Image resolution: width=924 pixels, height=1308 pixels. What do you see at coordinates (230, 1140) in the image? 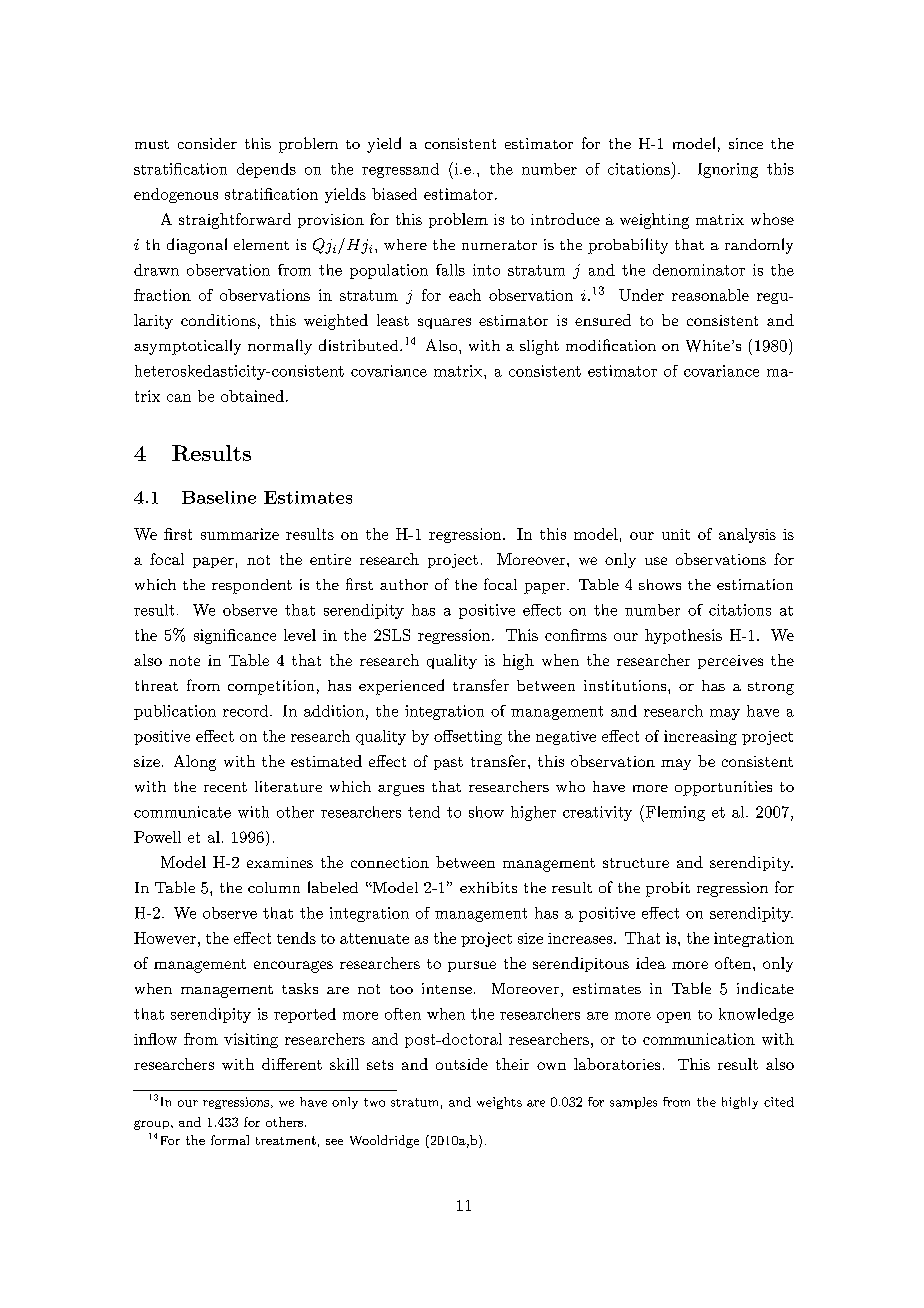
I see `formal` at bounding box center [230, 1140].
